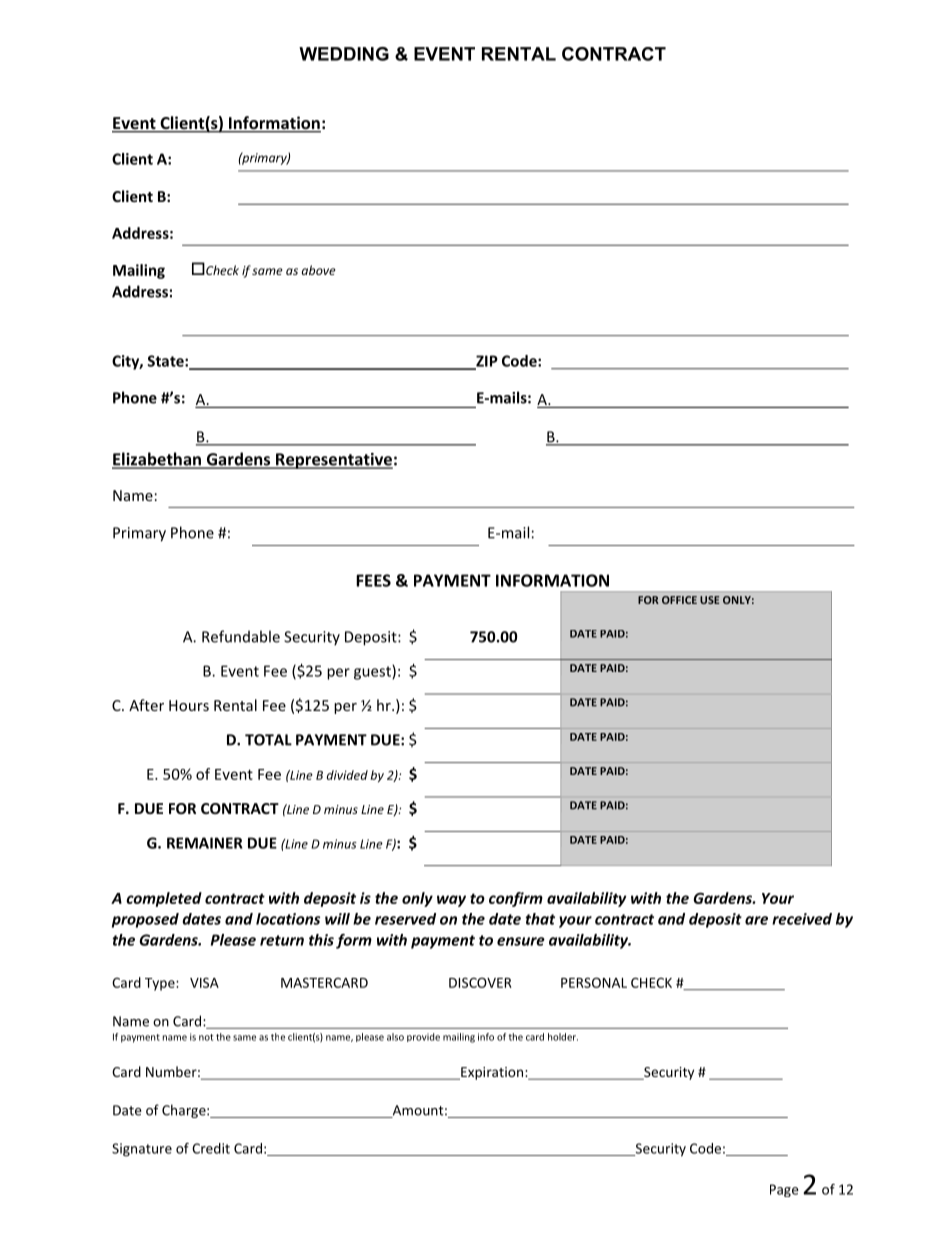 The height and width of the document is (1233, 952). What do you see at coordinates (241, 636) in the document?
I see `Refundable` at bounding box center [241, 636].
